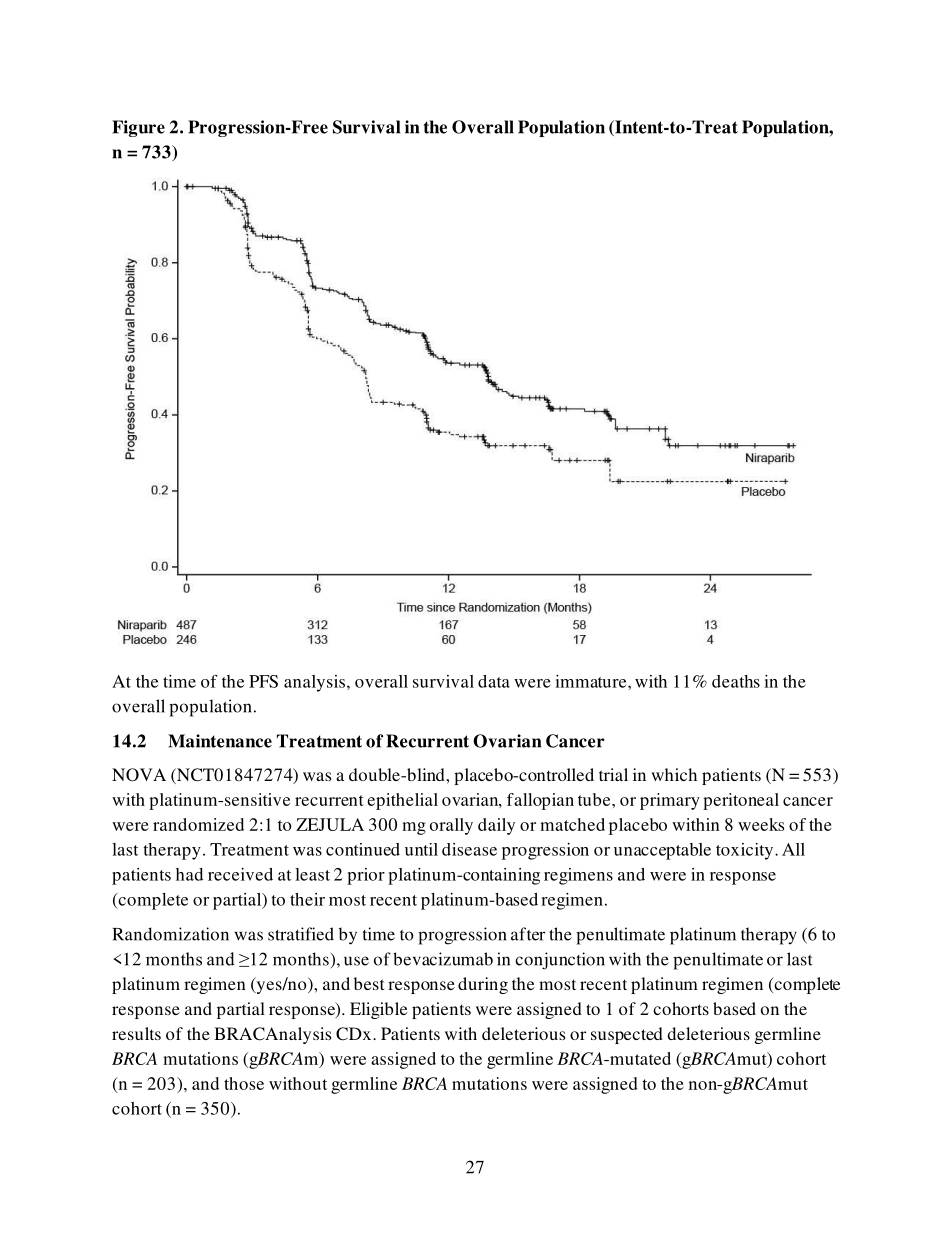  I want to click on suspected, so click(627, 1035).
